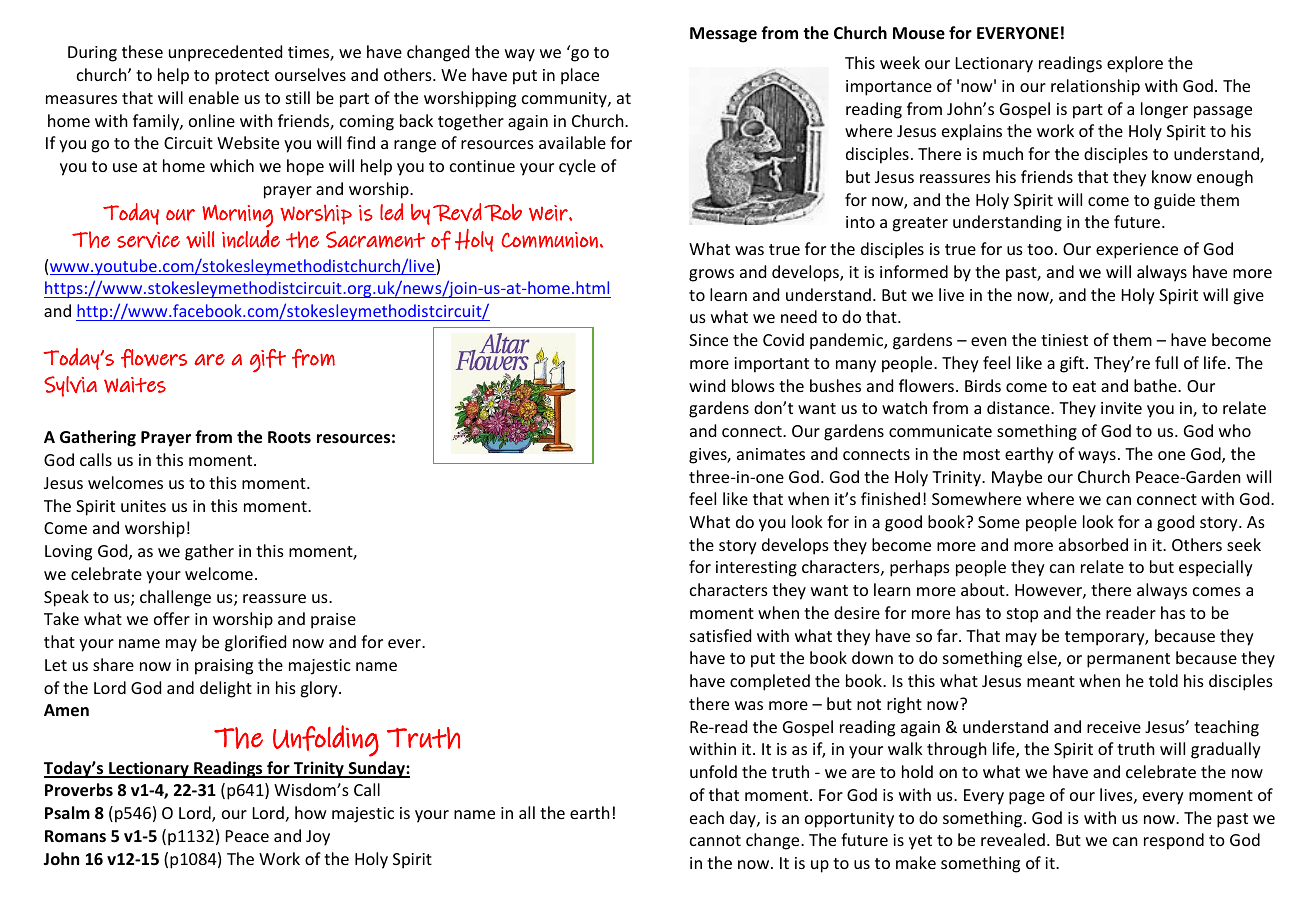 This image has width=1308, height=924. What do you see at coordinates (1135, 64) in the image?
I see `explore` at bounding box center [1135, 64].
